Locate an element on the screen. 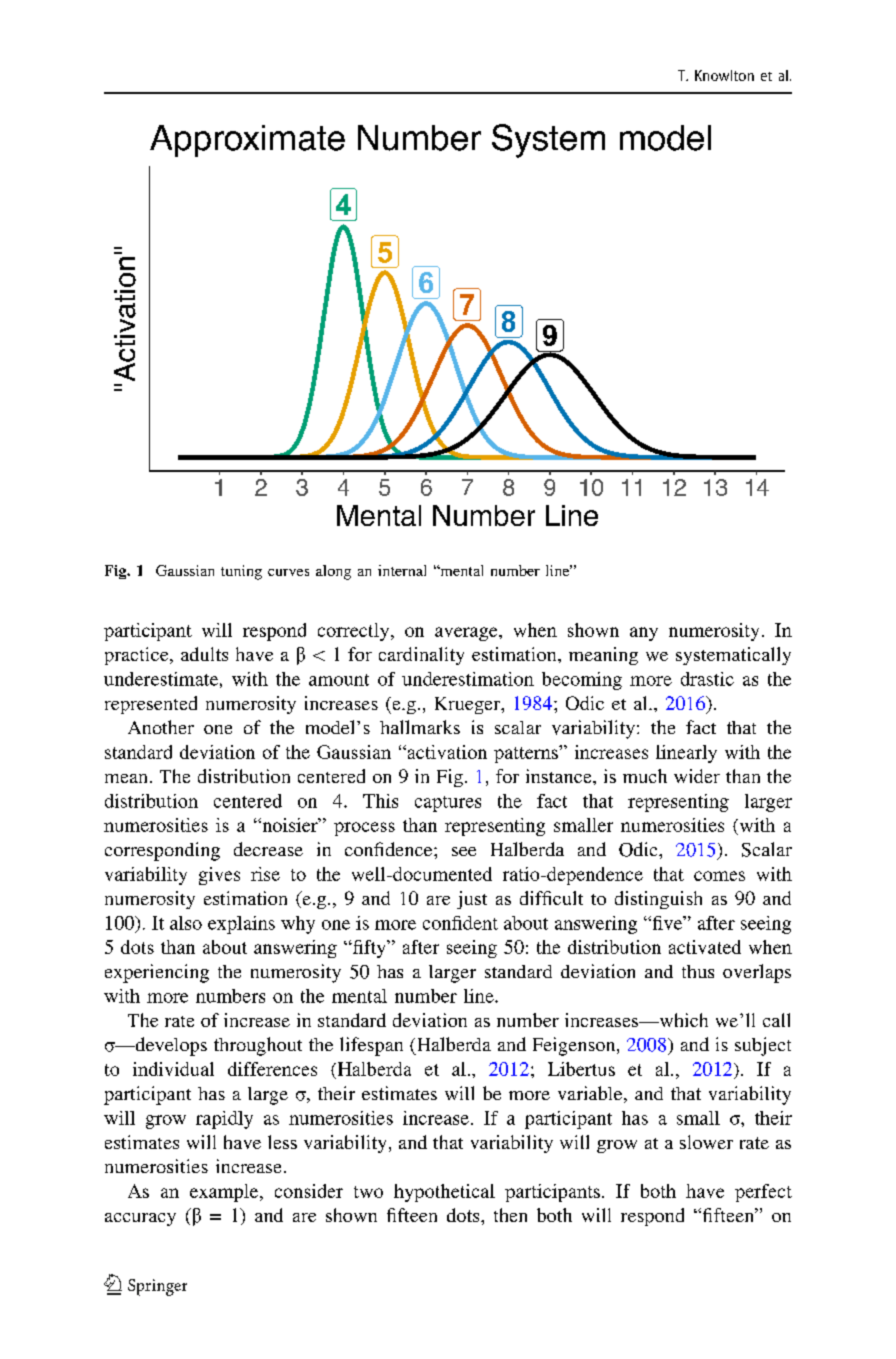 This screenshot has width=896, height=1359. example is located at coordinates (225, 1193).
